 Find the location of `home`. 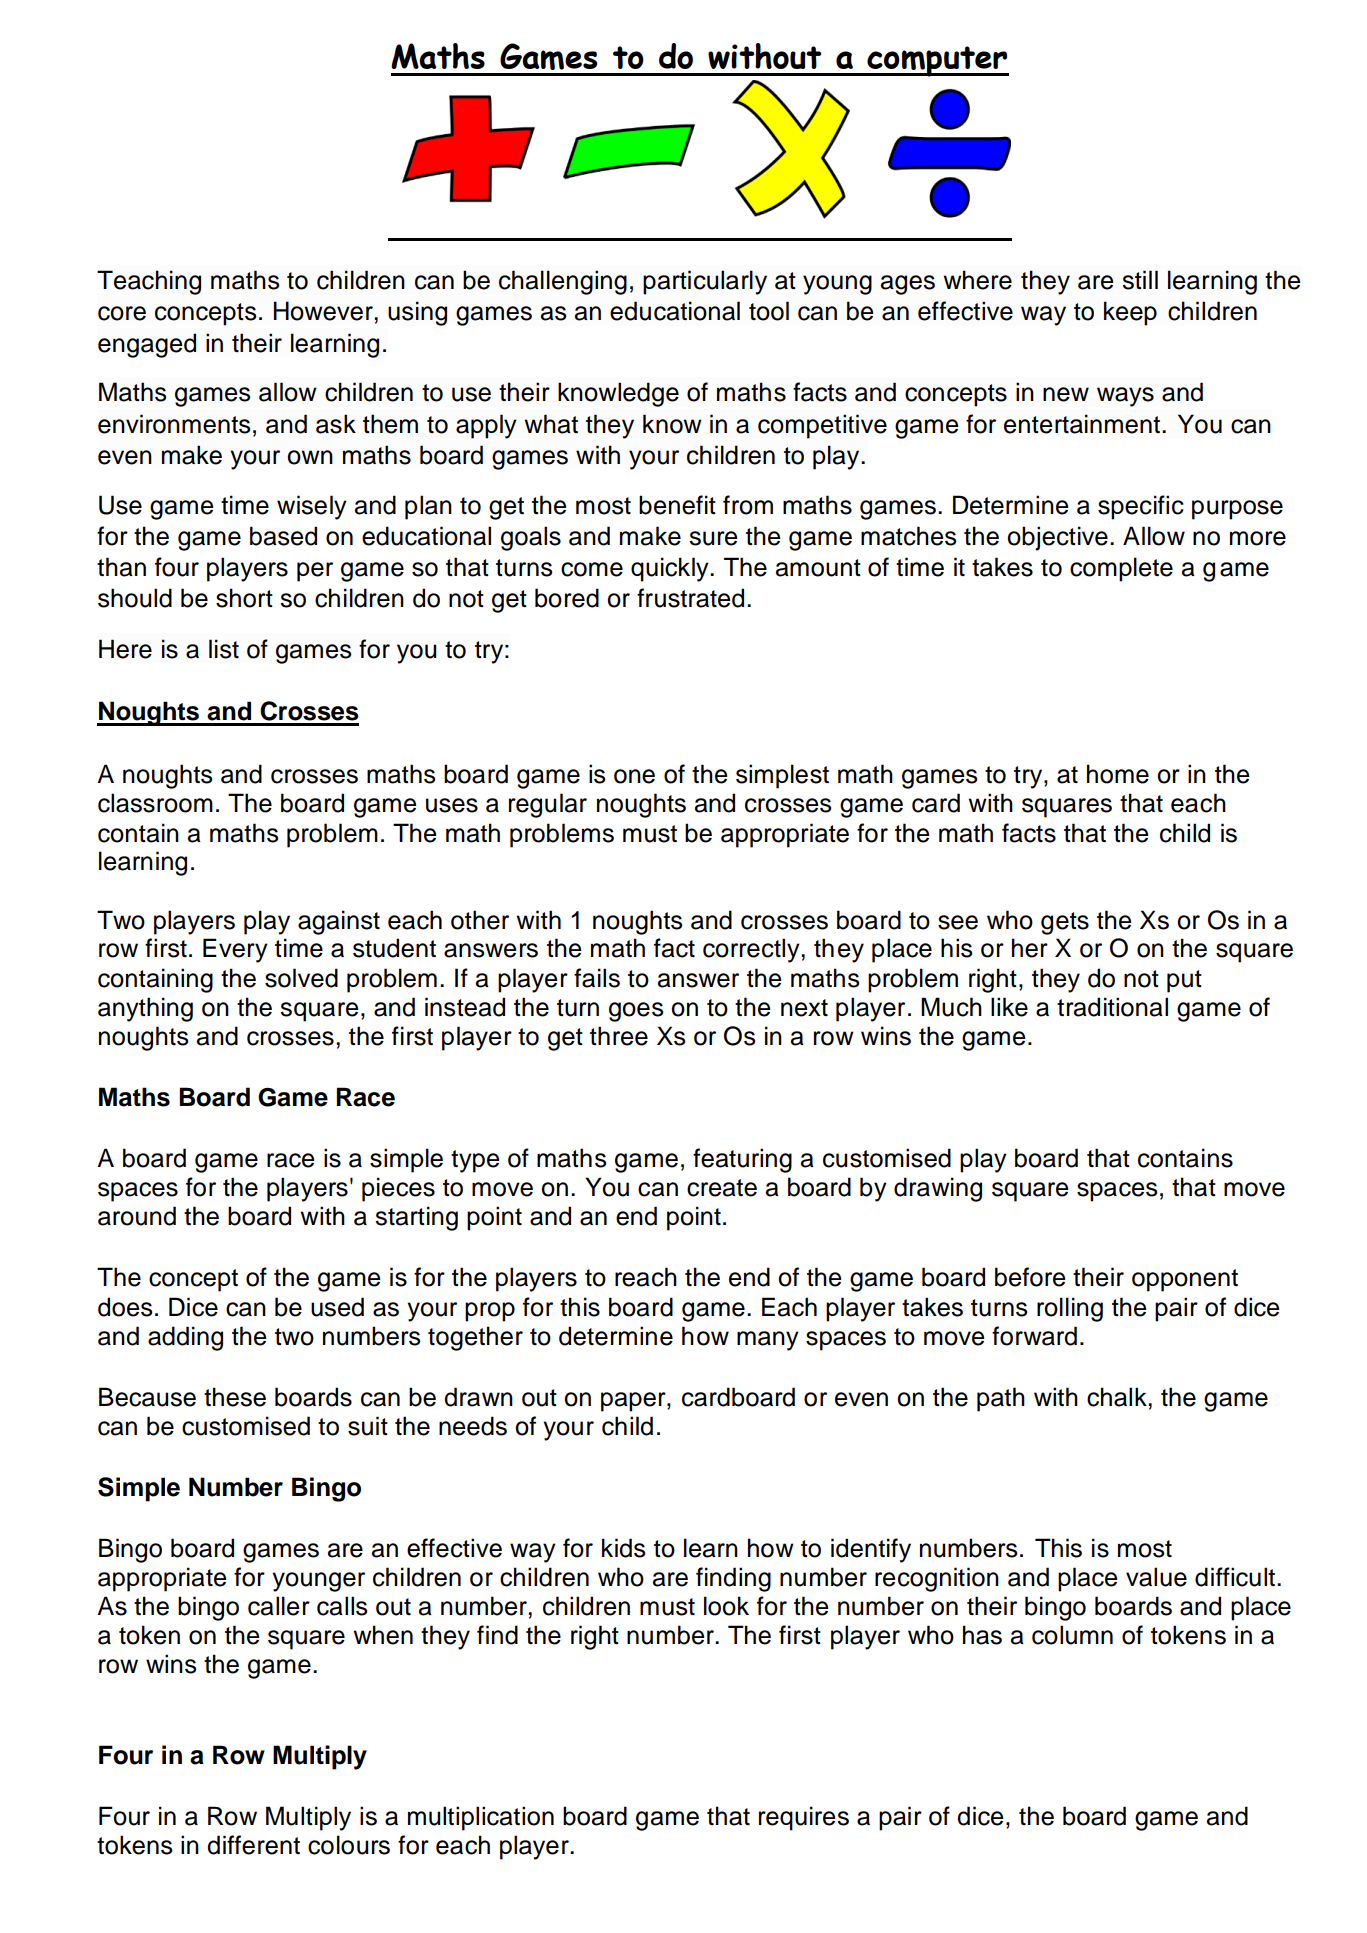

home is located at coordinates (1118, 774).
